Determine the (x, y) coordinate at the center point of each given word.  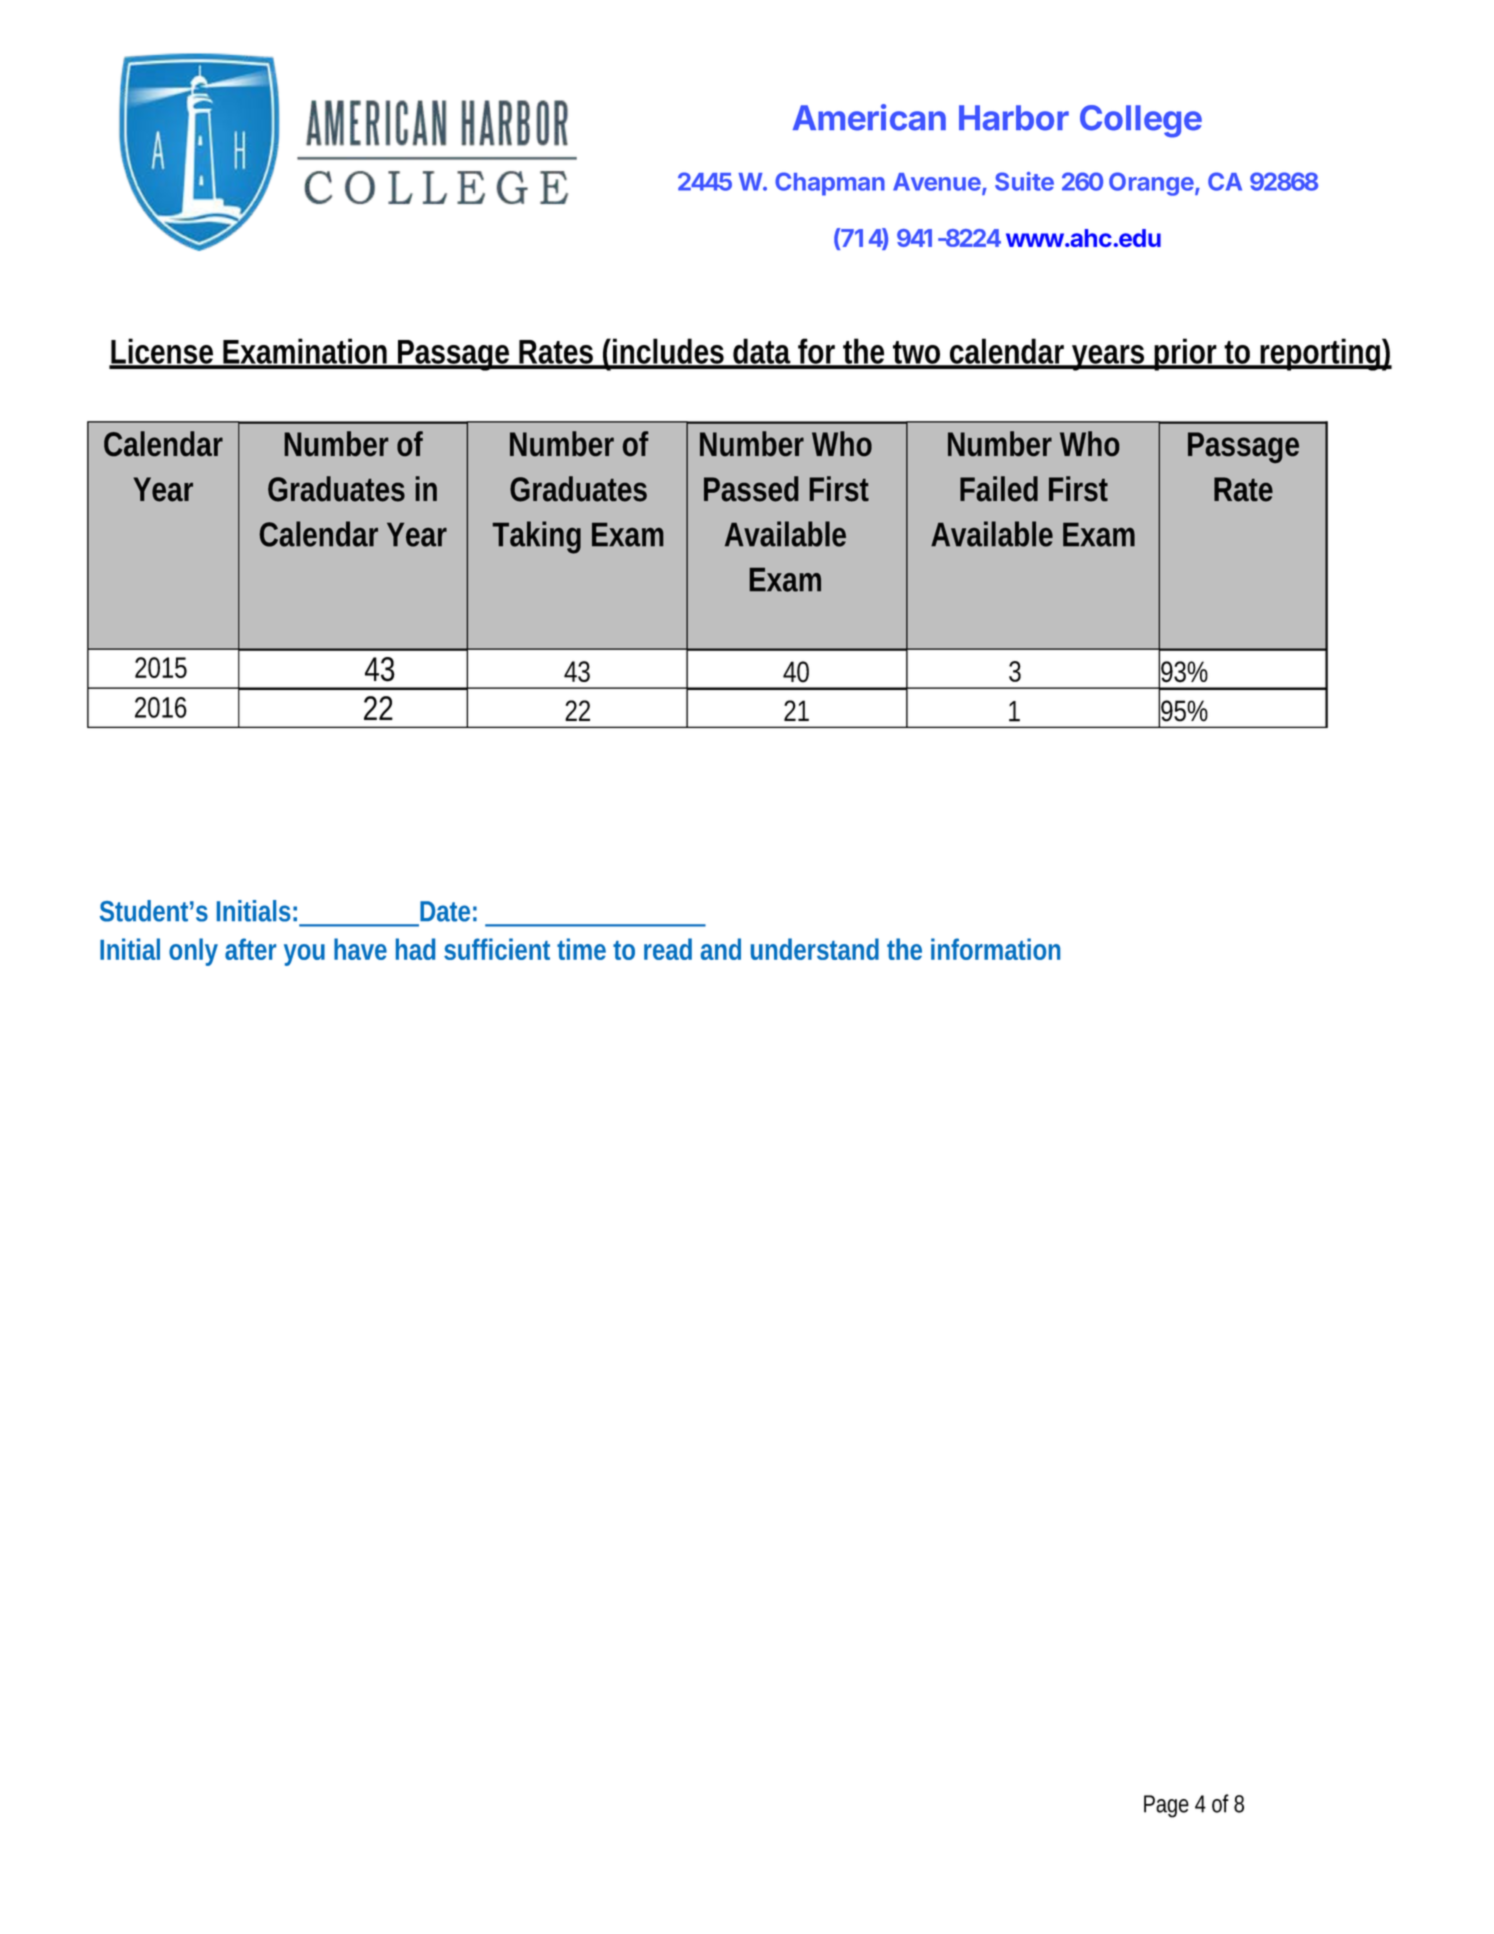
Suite (1024, 181)
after (250, 949)
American (869, 117)
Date (445, 911)
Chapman (830, 184)
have (360, 949)
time (581, 949)
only (193, 952)
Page (1166, 1806)
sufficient (497, 949)
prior (1185, 354)
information (995, 949)
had (415, 949)
